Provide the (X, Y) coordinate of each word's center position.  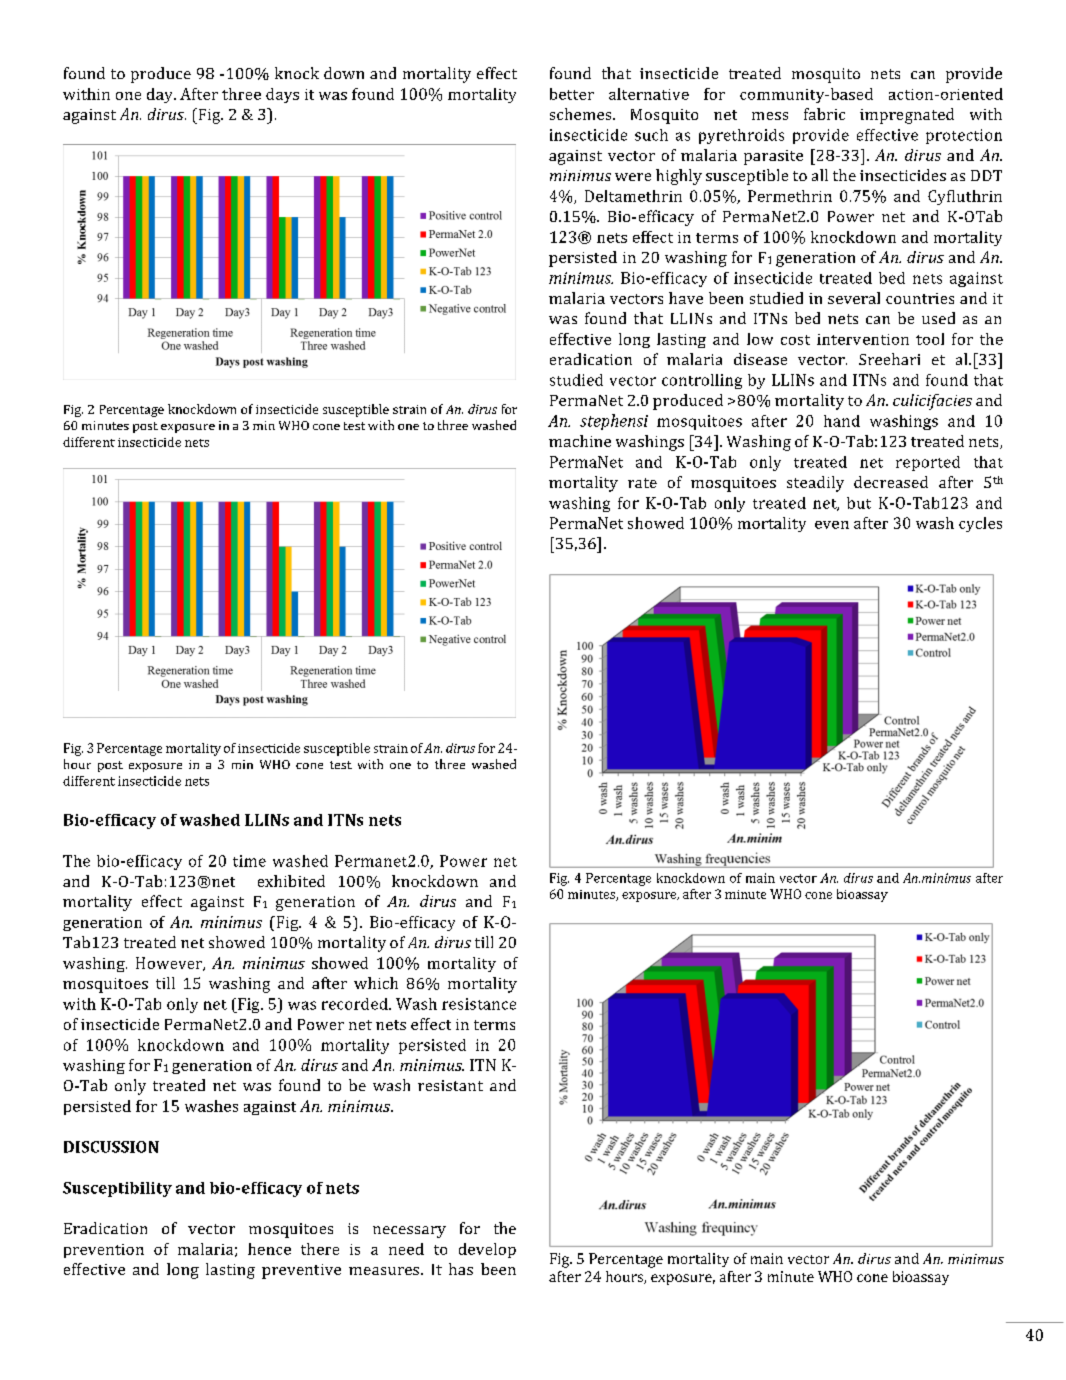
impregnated (907, 116)
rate (642, 483)
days (282, 95)
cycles (980, 524)
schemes (582, 114)
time (249, 861)
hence (269, 1249)
